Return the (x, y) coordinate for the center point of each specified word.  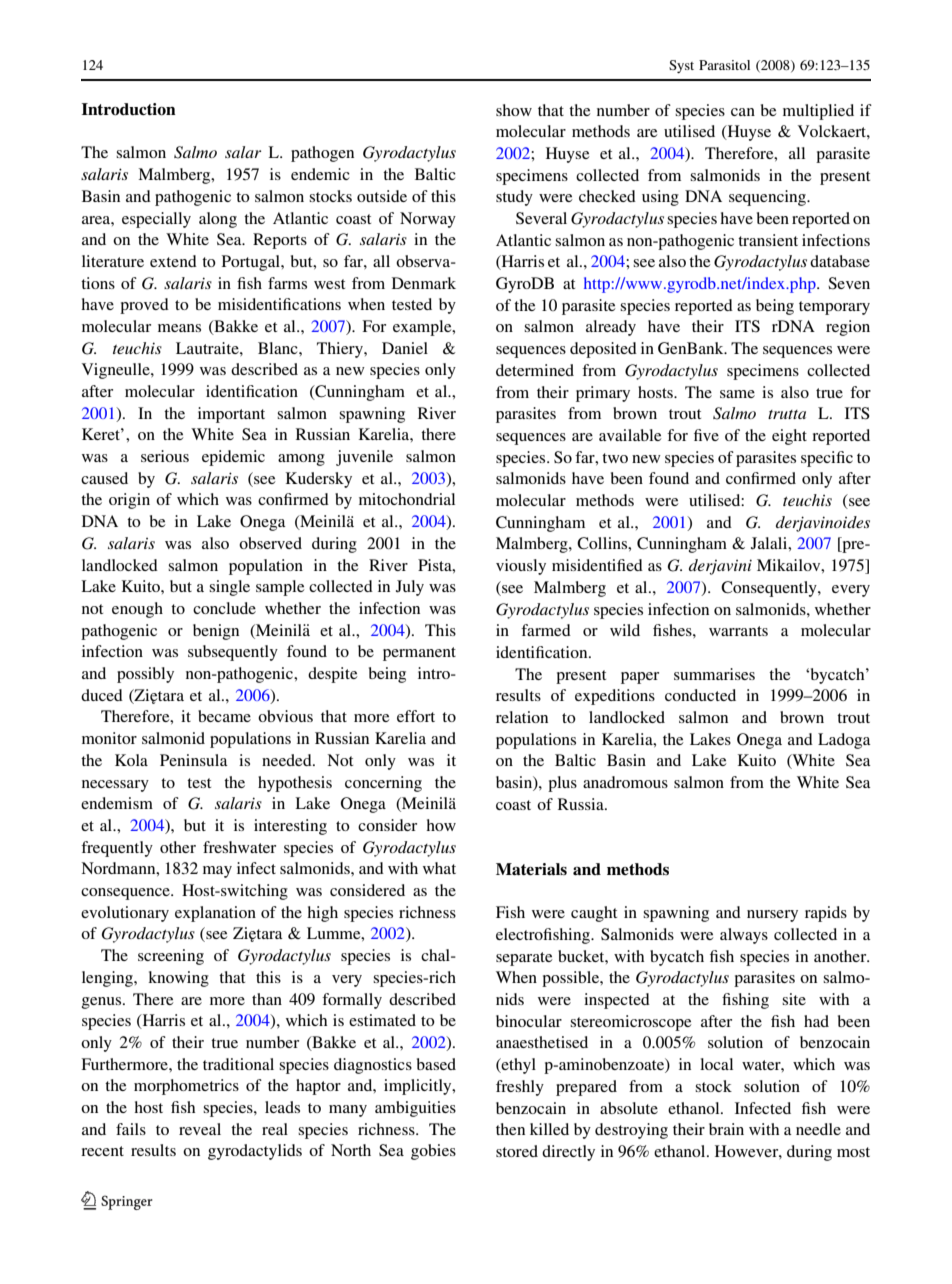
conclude (224, 608)
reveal (200, 1129)
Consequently (770, 589)
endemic (320, 174)
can (743, 112)
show (514, 110)
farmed (546, 630)
